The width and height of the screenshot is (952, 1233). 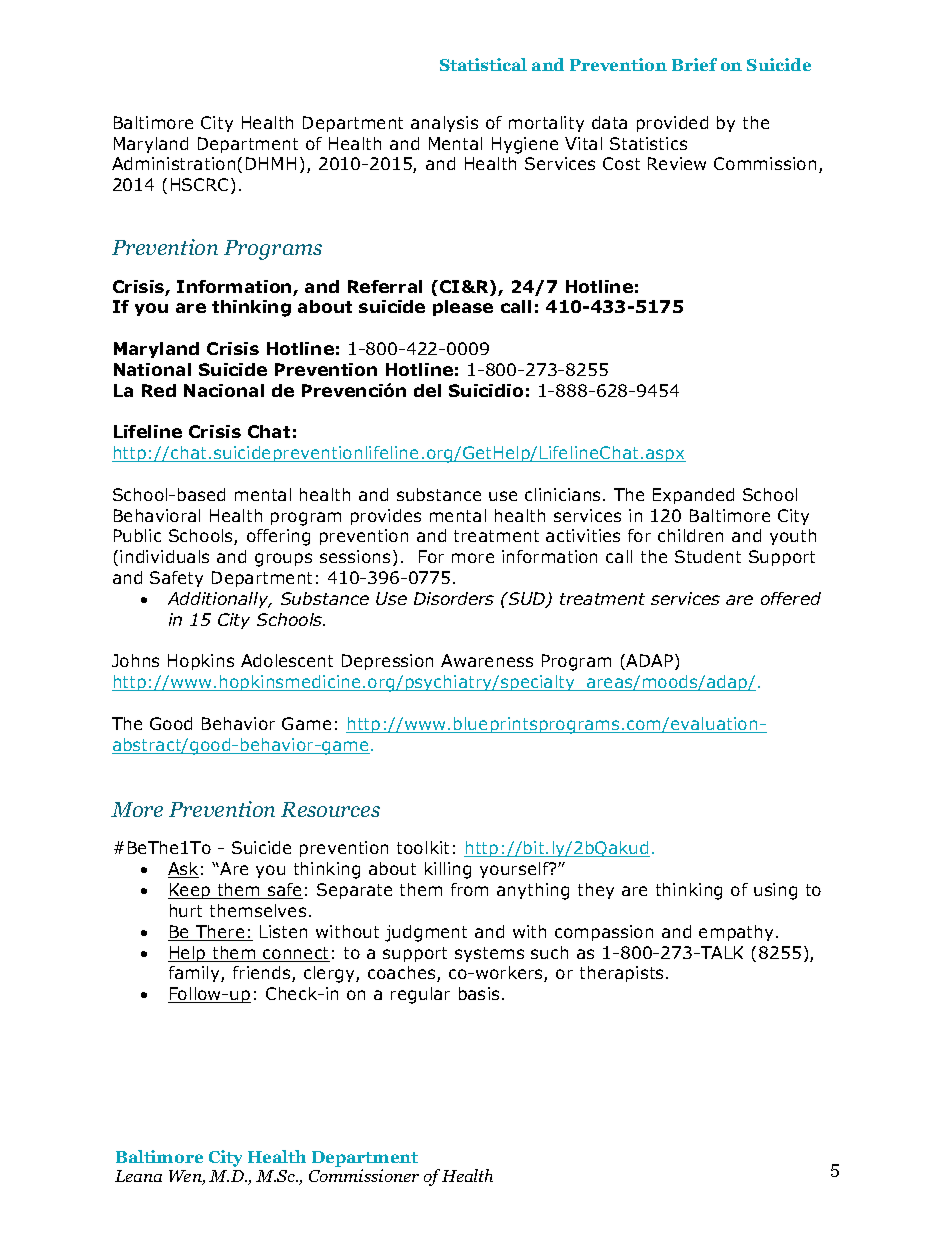 What do you see at coordinates (693, 496) in the screenshot?
I see `Expanded` at bounding box center [693, 496].
